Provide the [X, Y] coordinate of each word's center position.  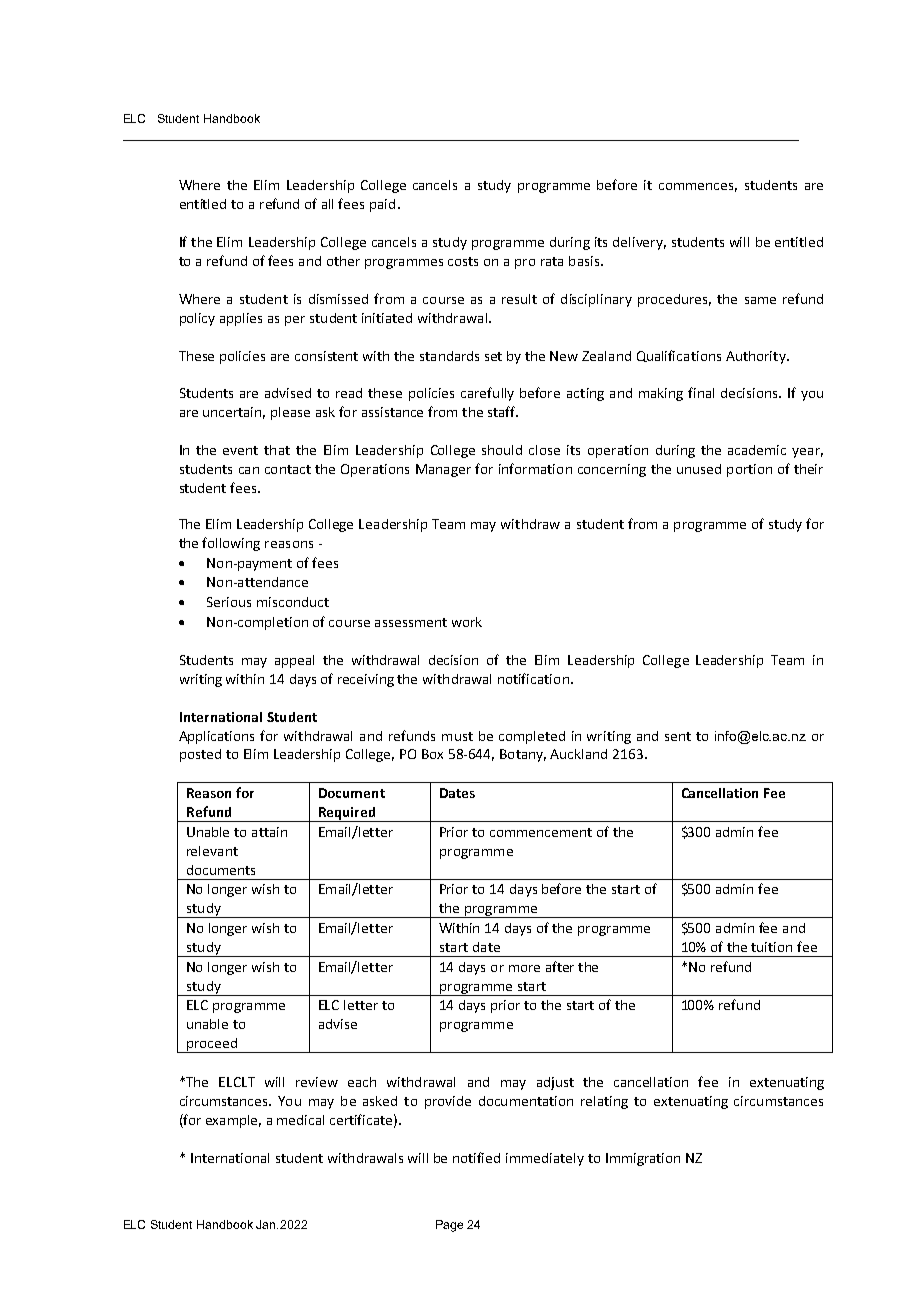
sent [678, 736]
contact [288, 469]
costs [463, 261]
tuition [771, 947]
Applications [216, 737]
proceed [212, 1045]
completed [532, 737]
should [502, 450]
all [327, 204]
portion [749, 470]
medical [300, 1120]
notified [476, 1157]
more [524, 968]
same [760, 300]
